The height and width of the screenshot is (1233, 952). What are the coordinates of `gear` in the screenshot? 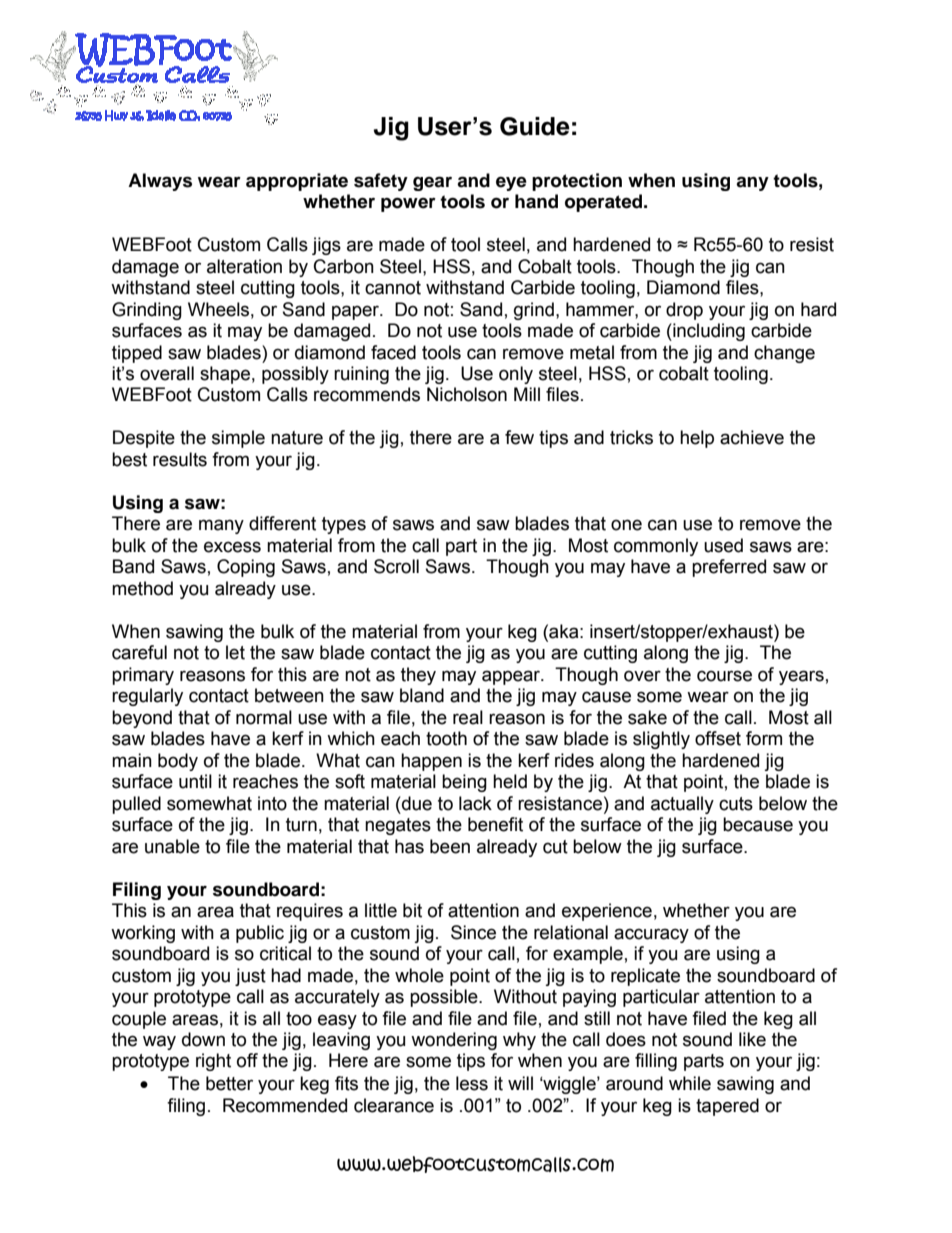 It's located at (432, 183).
